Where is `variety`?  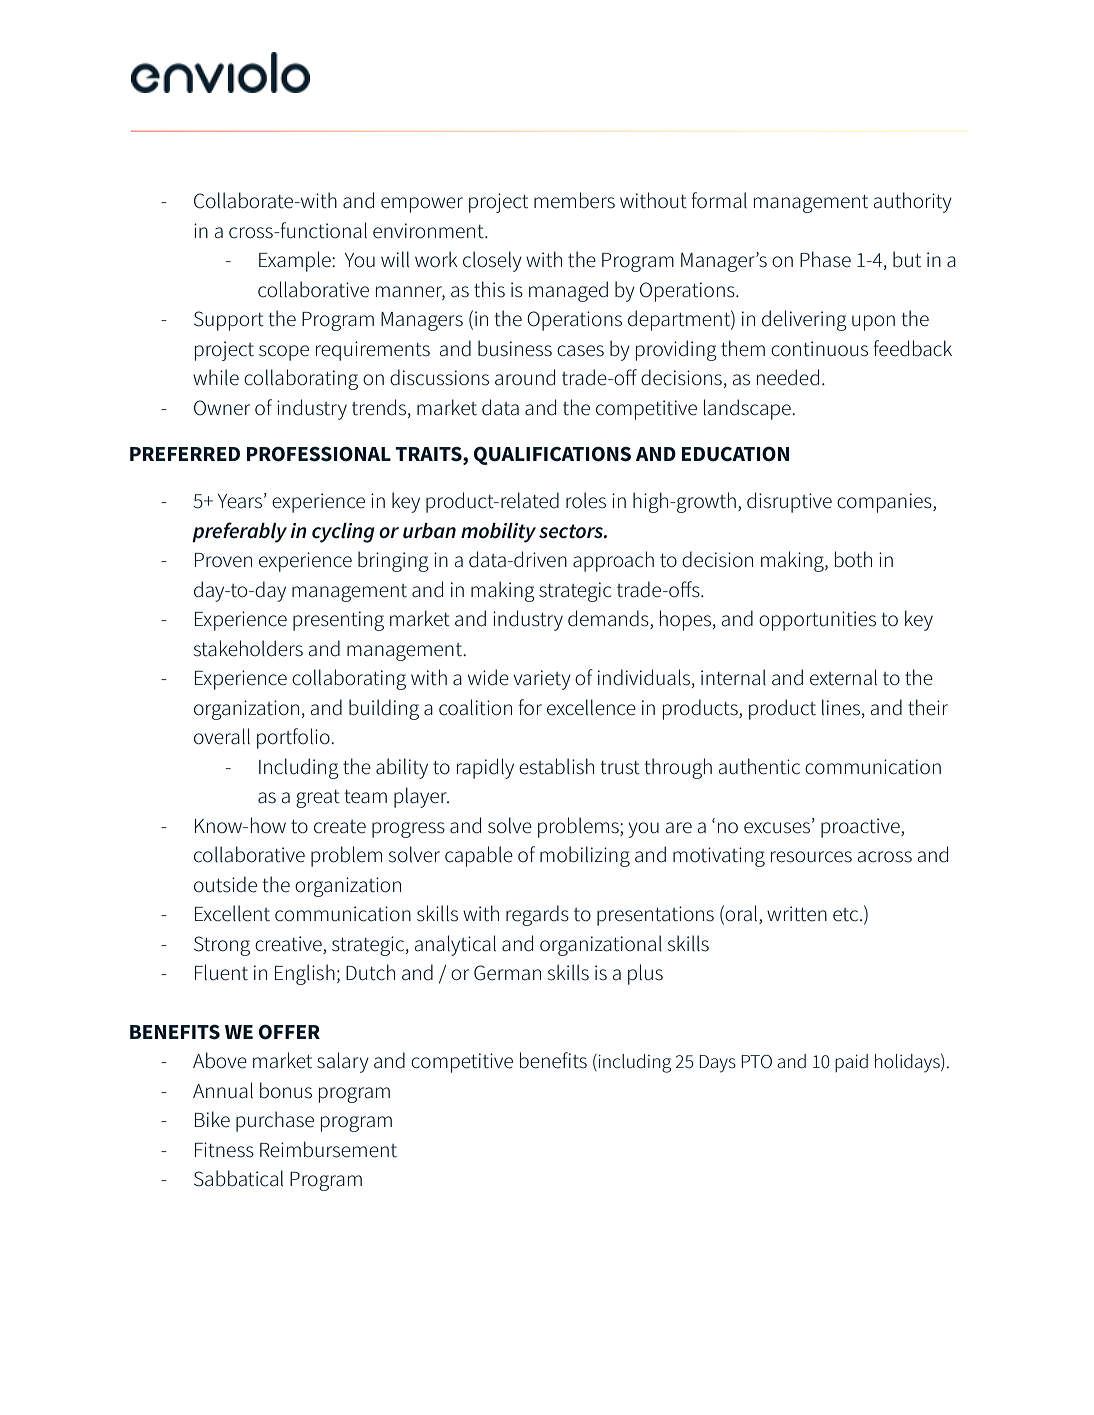 variety is located at coordinates (542, 680).
